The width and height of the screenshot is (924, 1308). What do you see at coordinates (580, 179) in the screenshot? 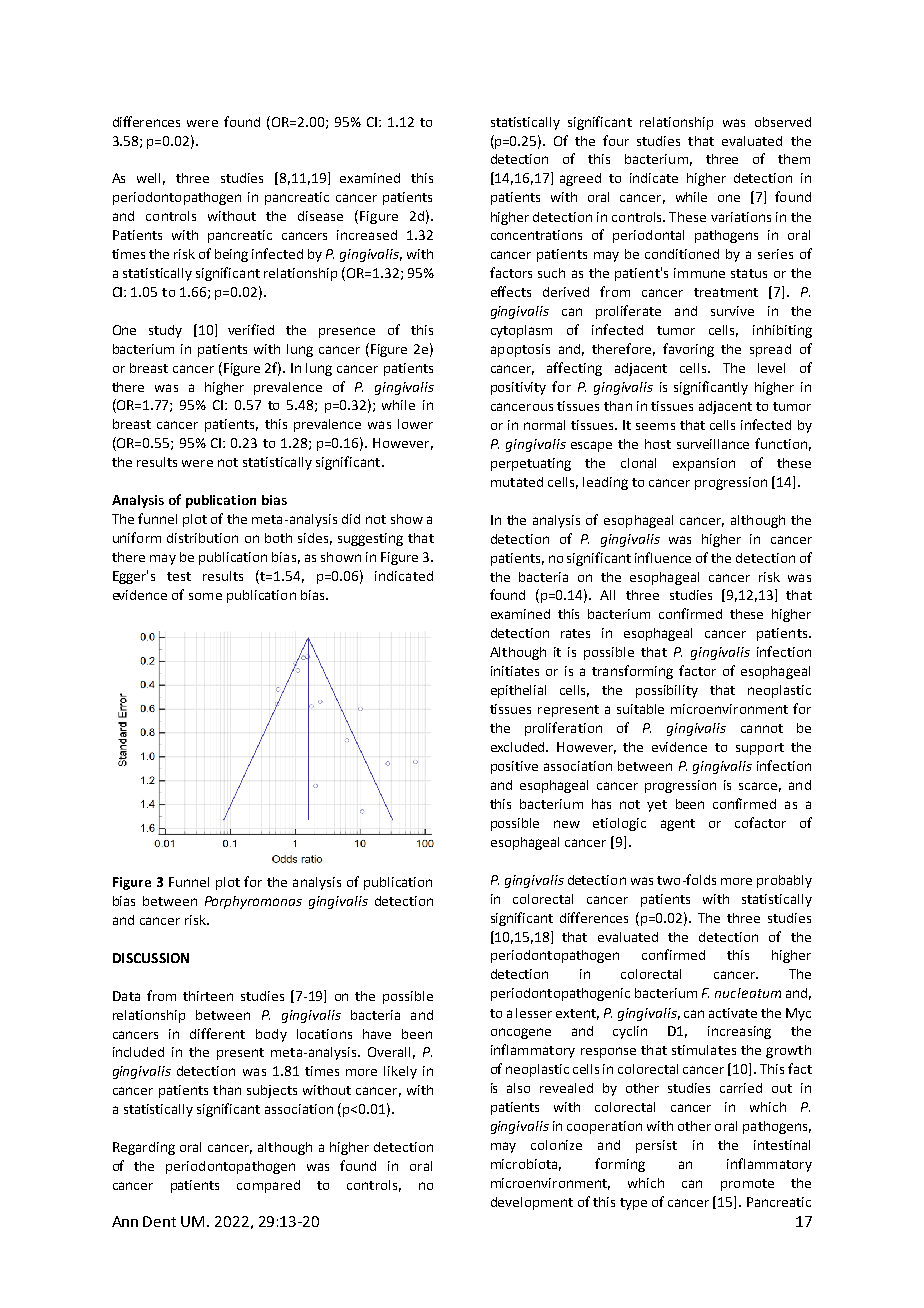
I see `agreed` at bounding box center [580, 179].
